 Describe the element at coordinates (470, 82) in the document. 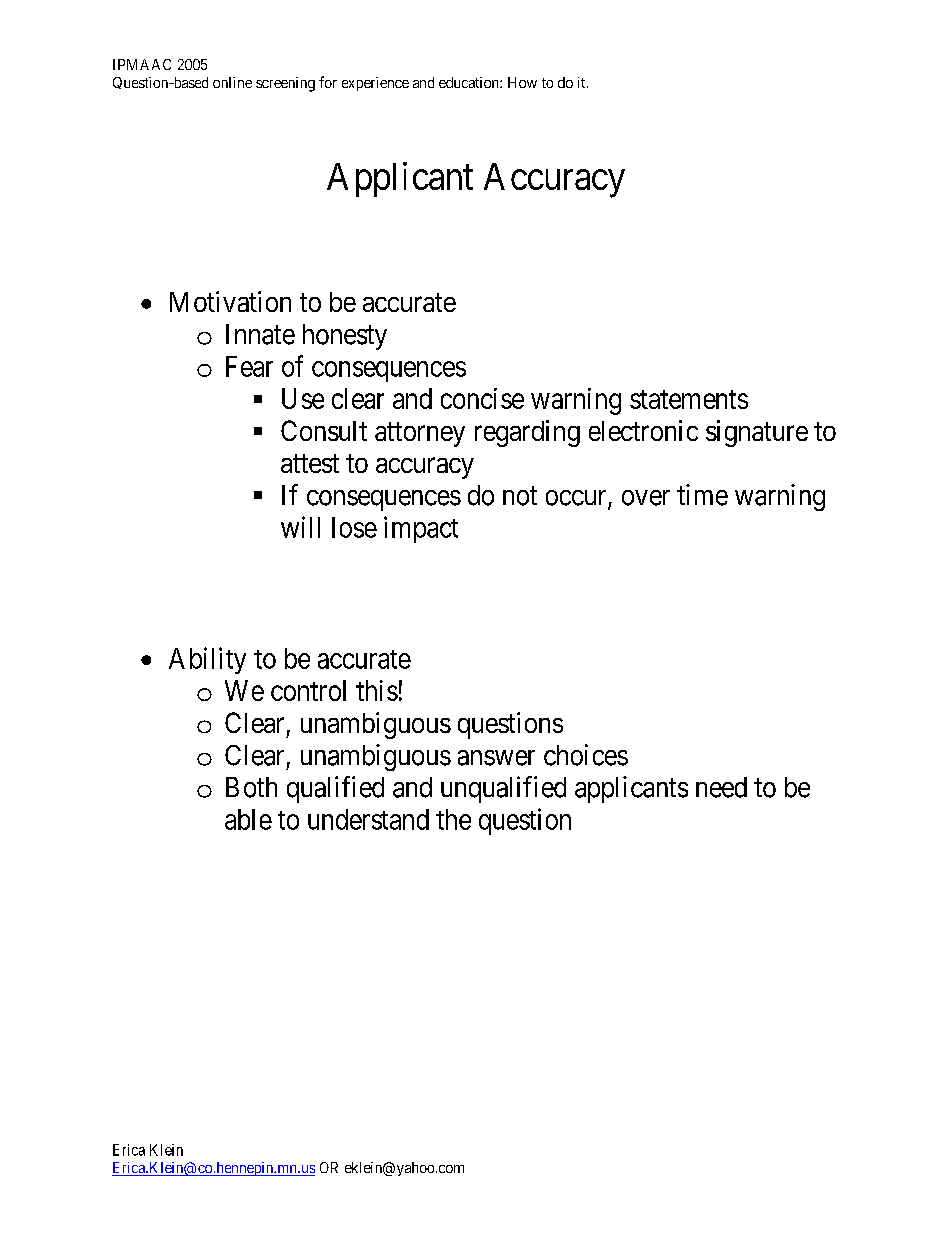

I see `education` at that location.
